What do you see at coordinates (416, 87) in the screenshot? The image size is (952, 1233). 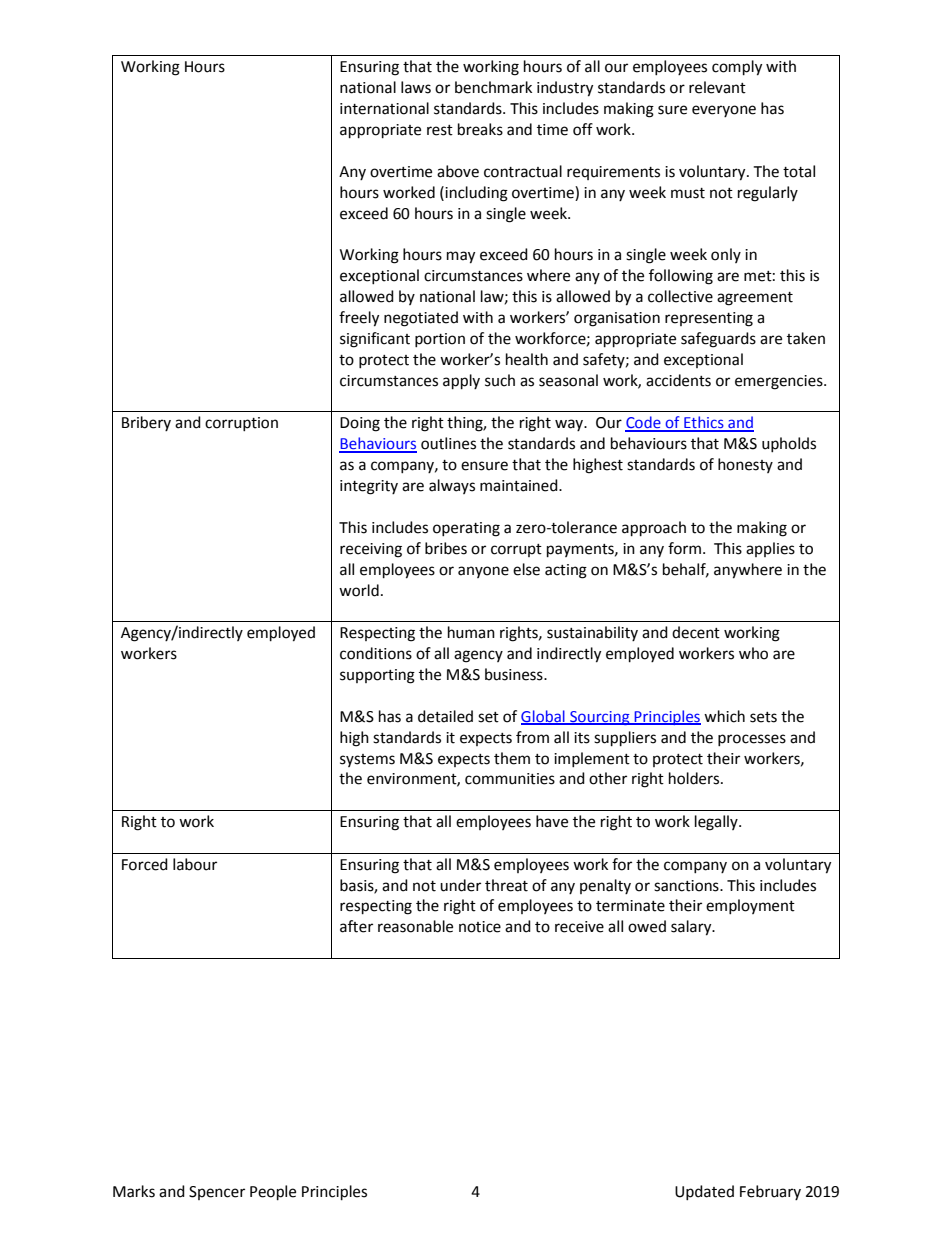 I see `laws` at bounding box center [416, 87].
